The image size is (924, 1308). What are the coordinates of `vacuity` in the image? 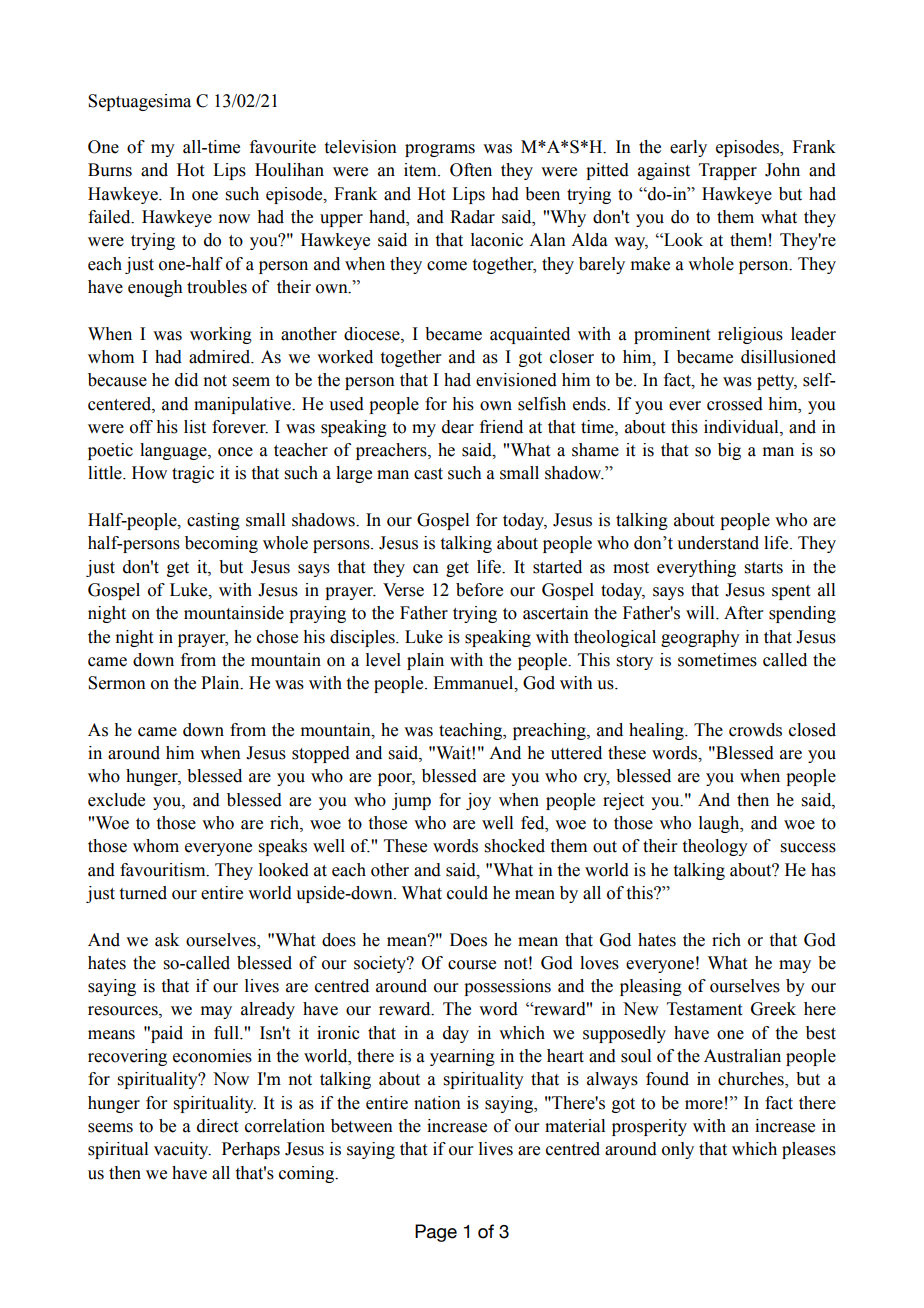 It's located at (182, 1150).
